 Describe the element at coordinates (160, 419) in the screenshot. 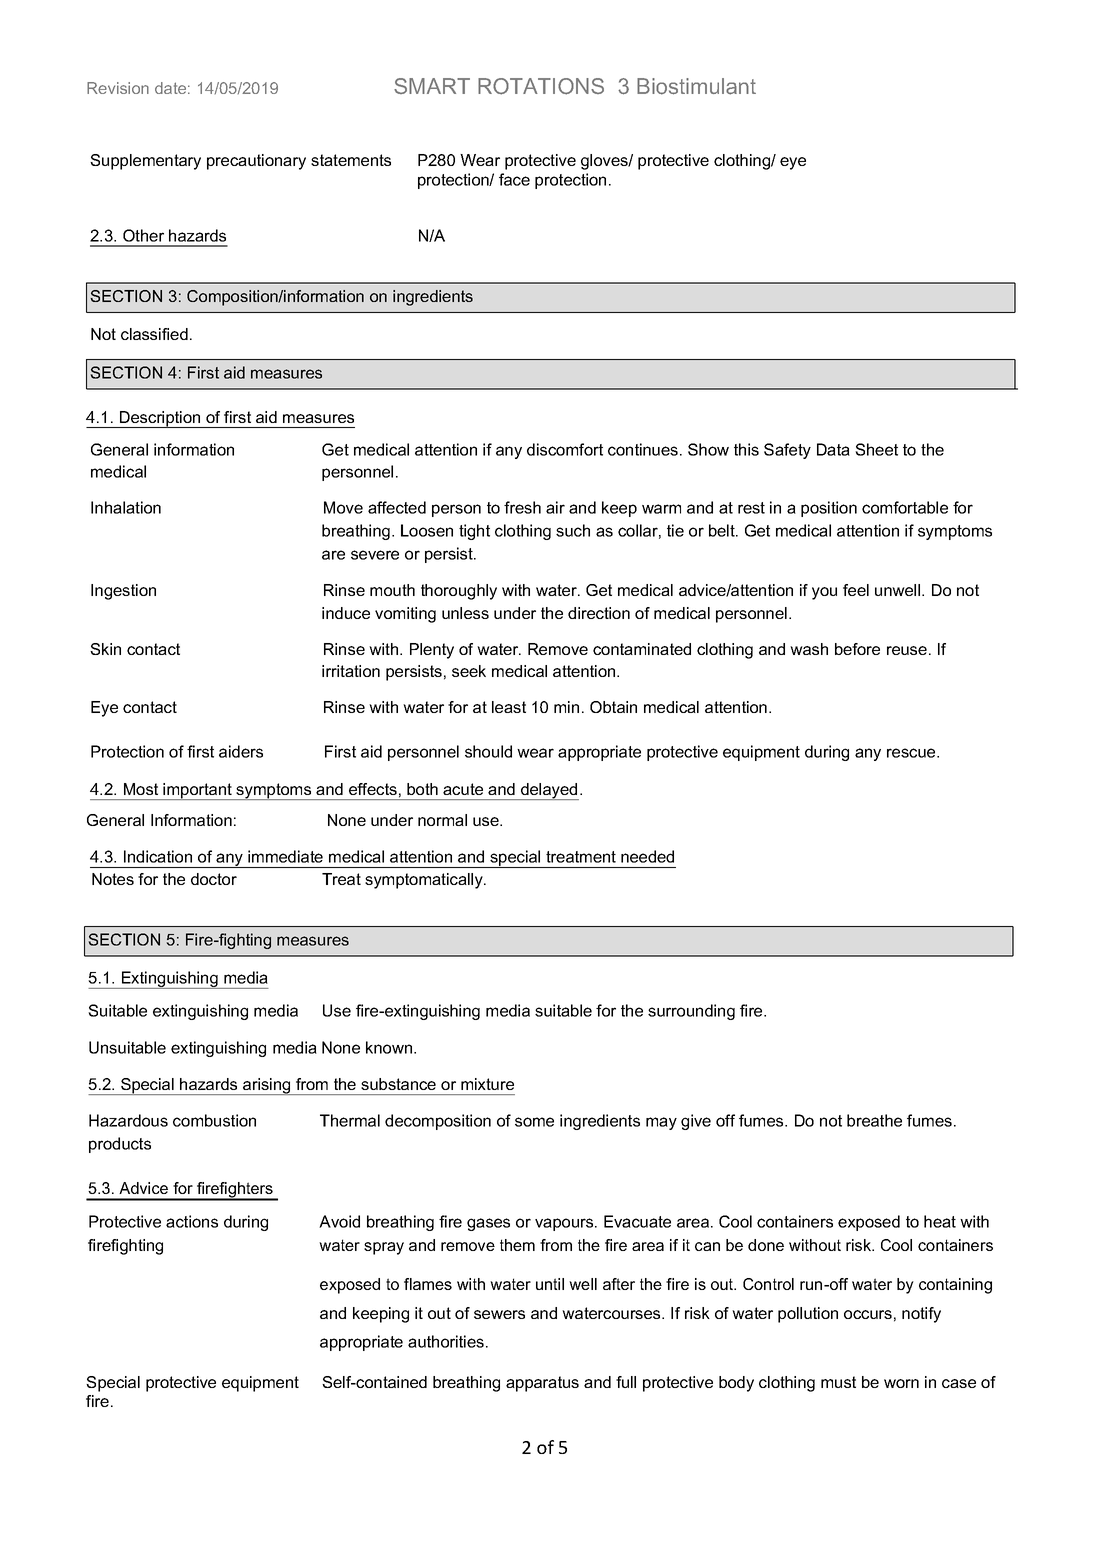

I see `Description` at that location.
